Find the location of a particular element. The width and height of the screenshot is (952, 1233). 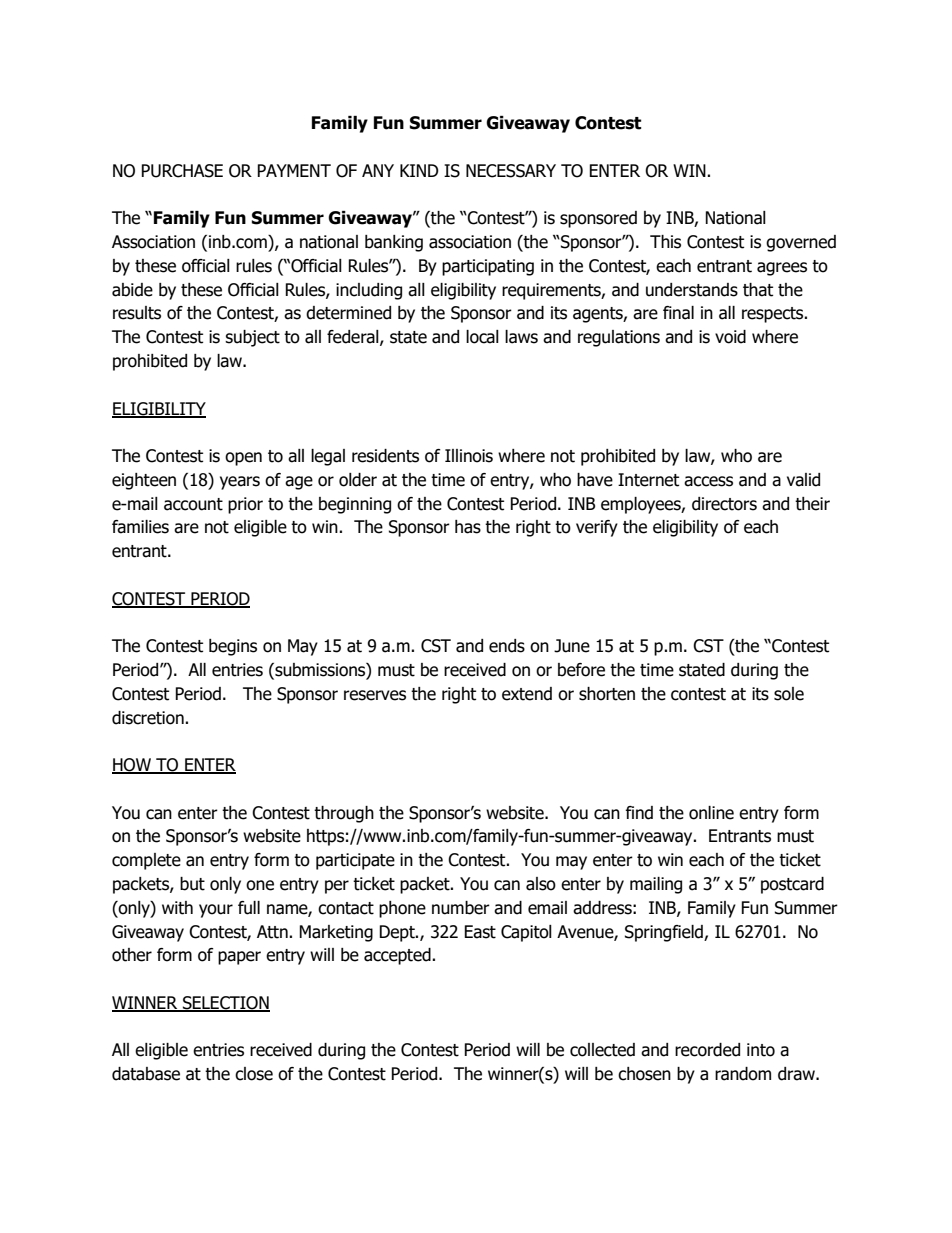

ends is located at coordinates (507, 646).
